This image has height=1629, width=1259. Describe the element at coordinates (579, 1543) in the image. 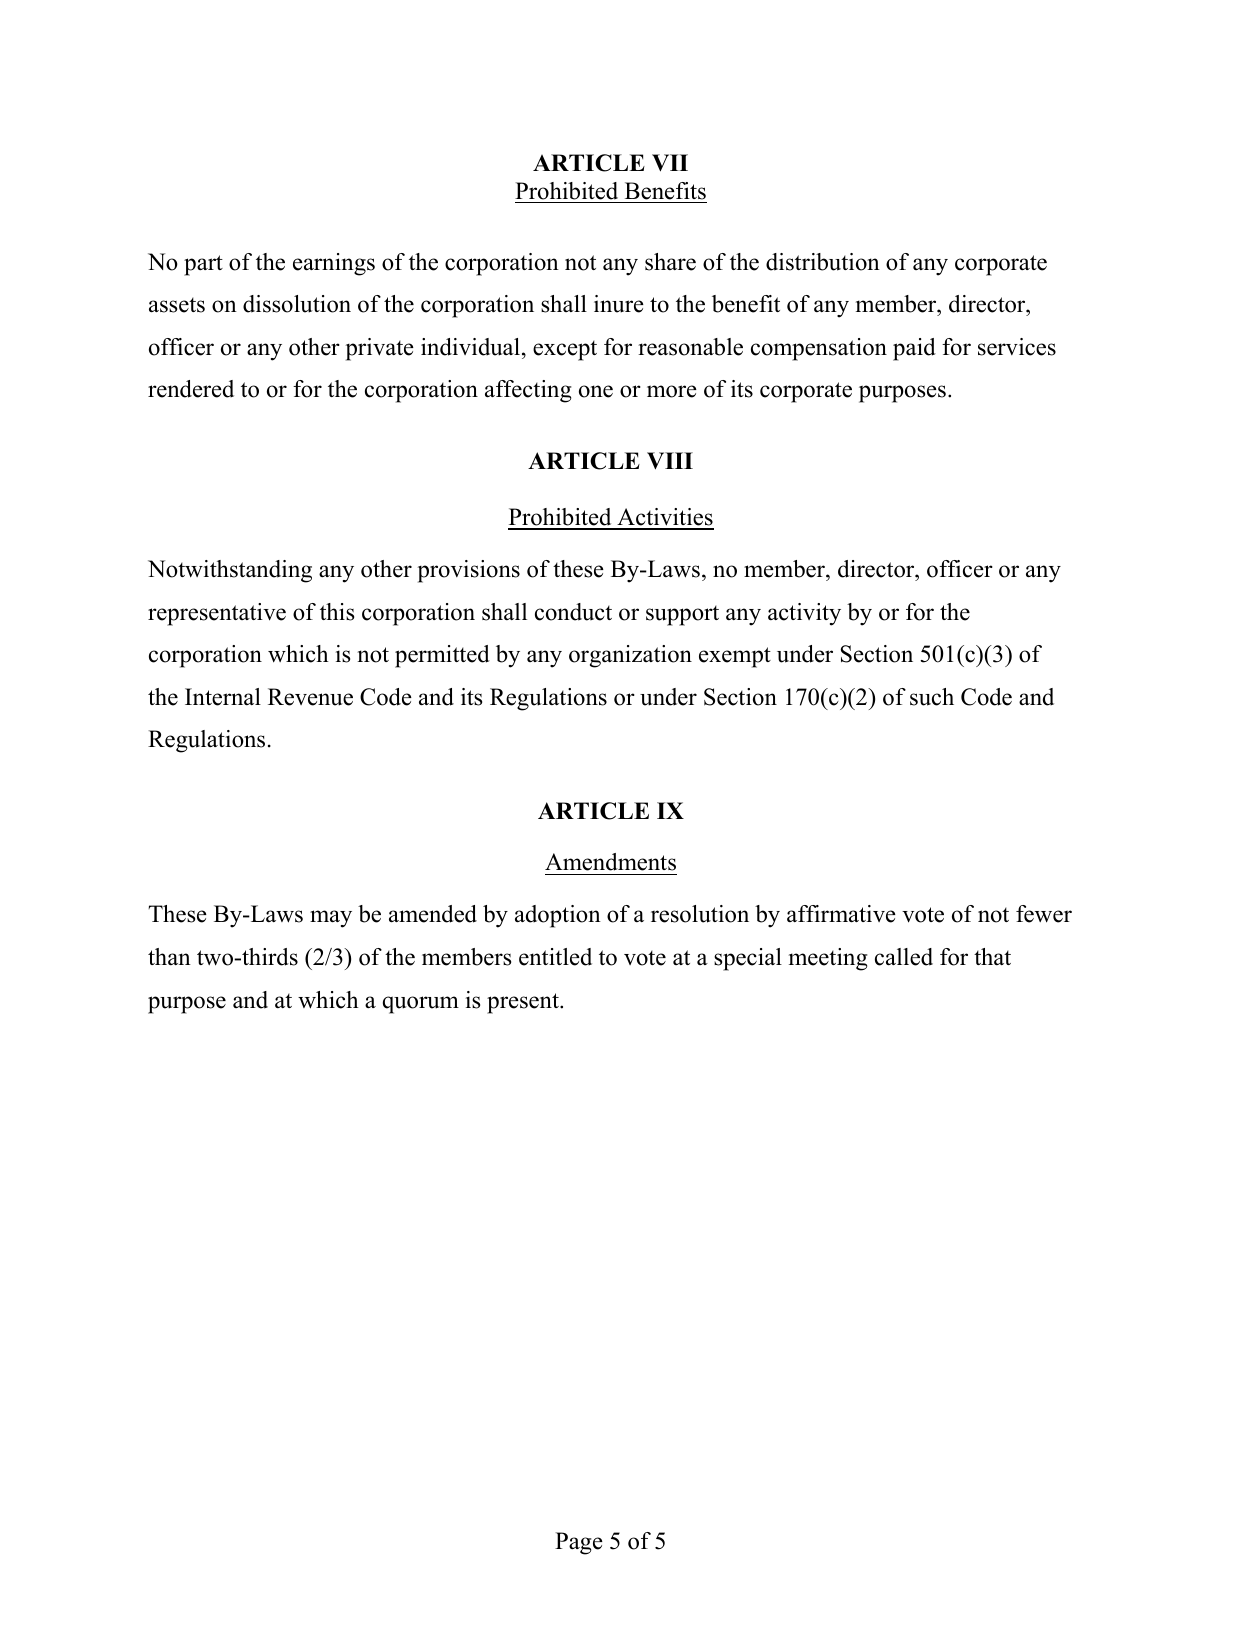

I see `Page` at that location.
